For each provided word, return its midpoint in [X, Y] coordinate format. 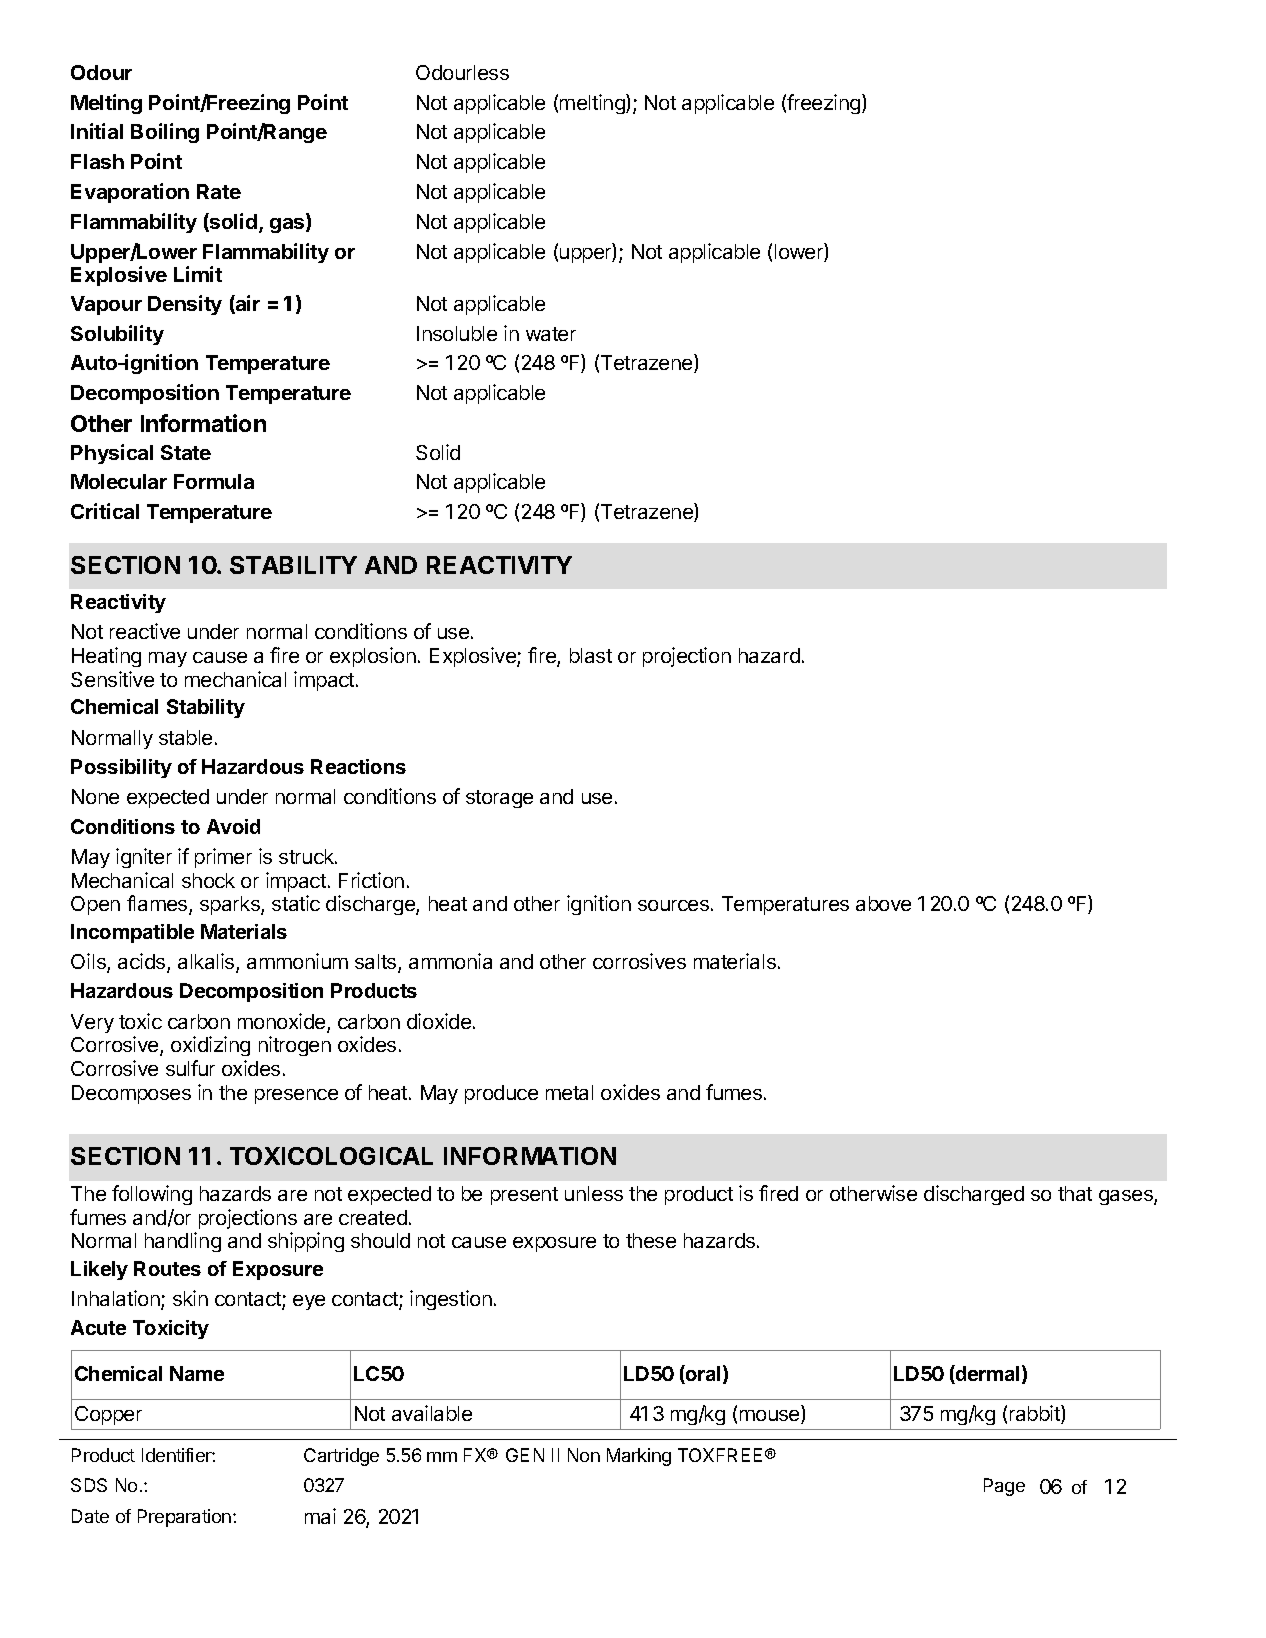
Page [1004, 1487]
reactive [145, 631]
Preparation [186, 1518]
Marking [639, 1457]
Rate [219, 191]
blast [591, 655]
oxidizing [210, 1046]
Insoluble [457, 333]
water [551, 334]
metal [569, 1092]
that [1075, 1193]
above [883, 903]
